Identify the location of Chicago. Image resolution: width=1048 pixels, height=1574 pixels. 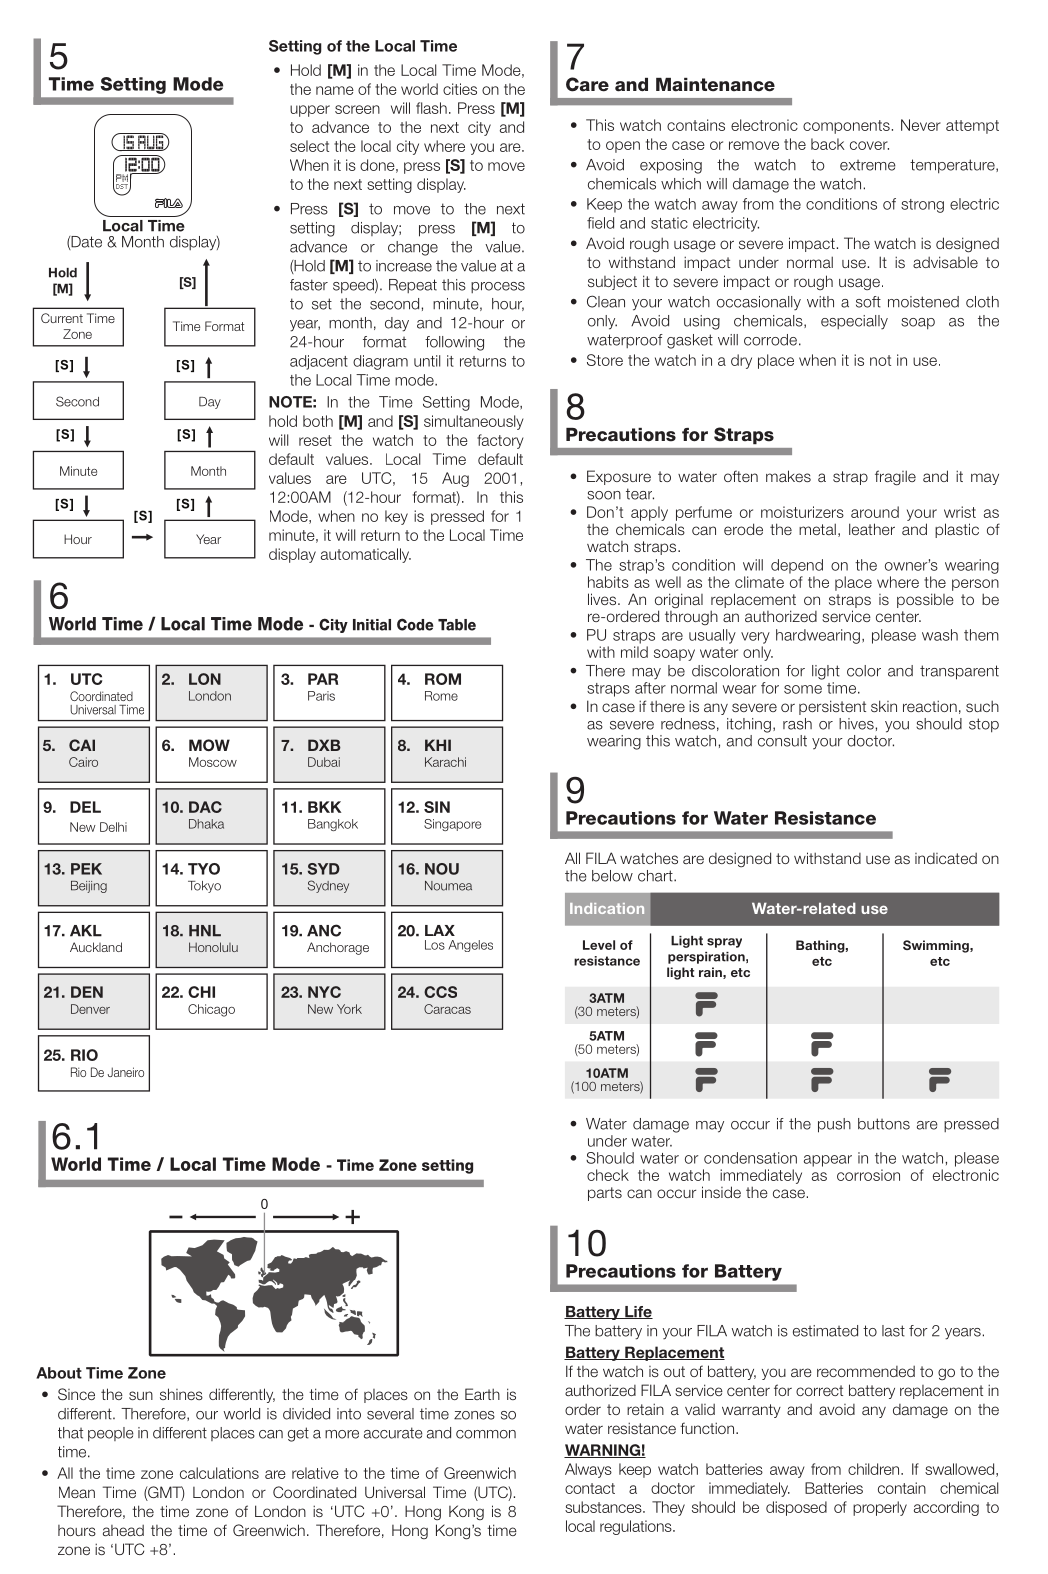
(211, 1010).
